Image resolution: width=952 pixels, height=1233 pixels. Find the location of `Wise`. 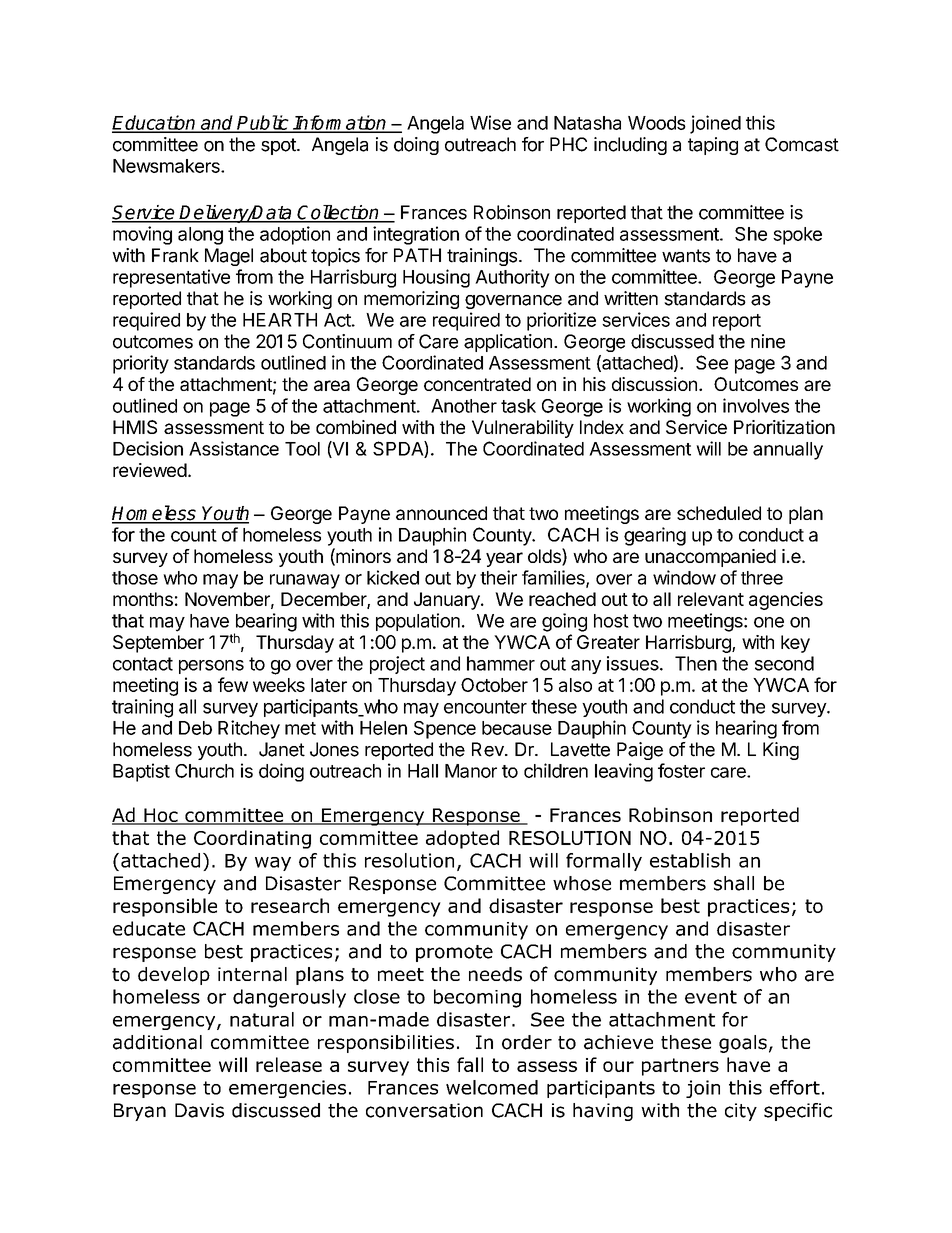

Wise is located at coordinates (490, 122).
